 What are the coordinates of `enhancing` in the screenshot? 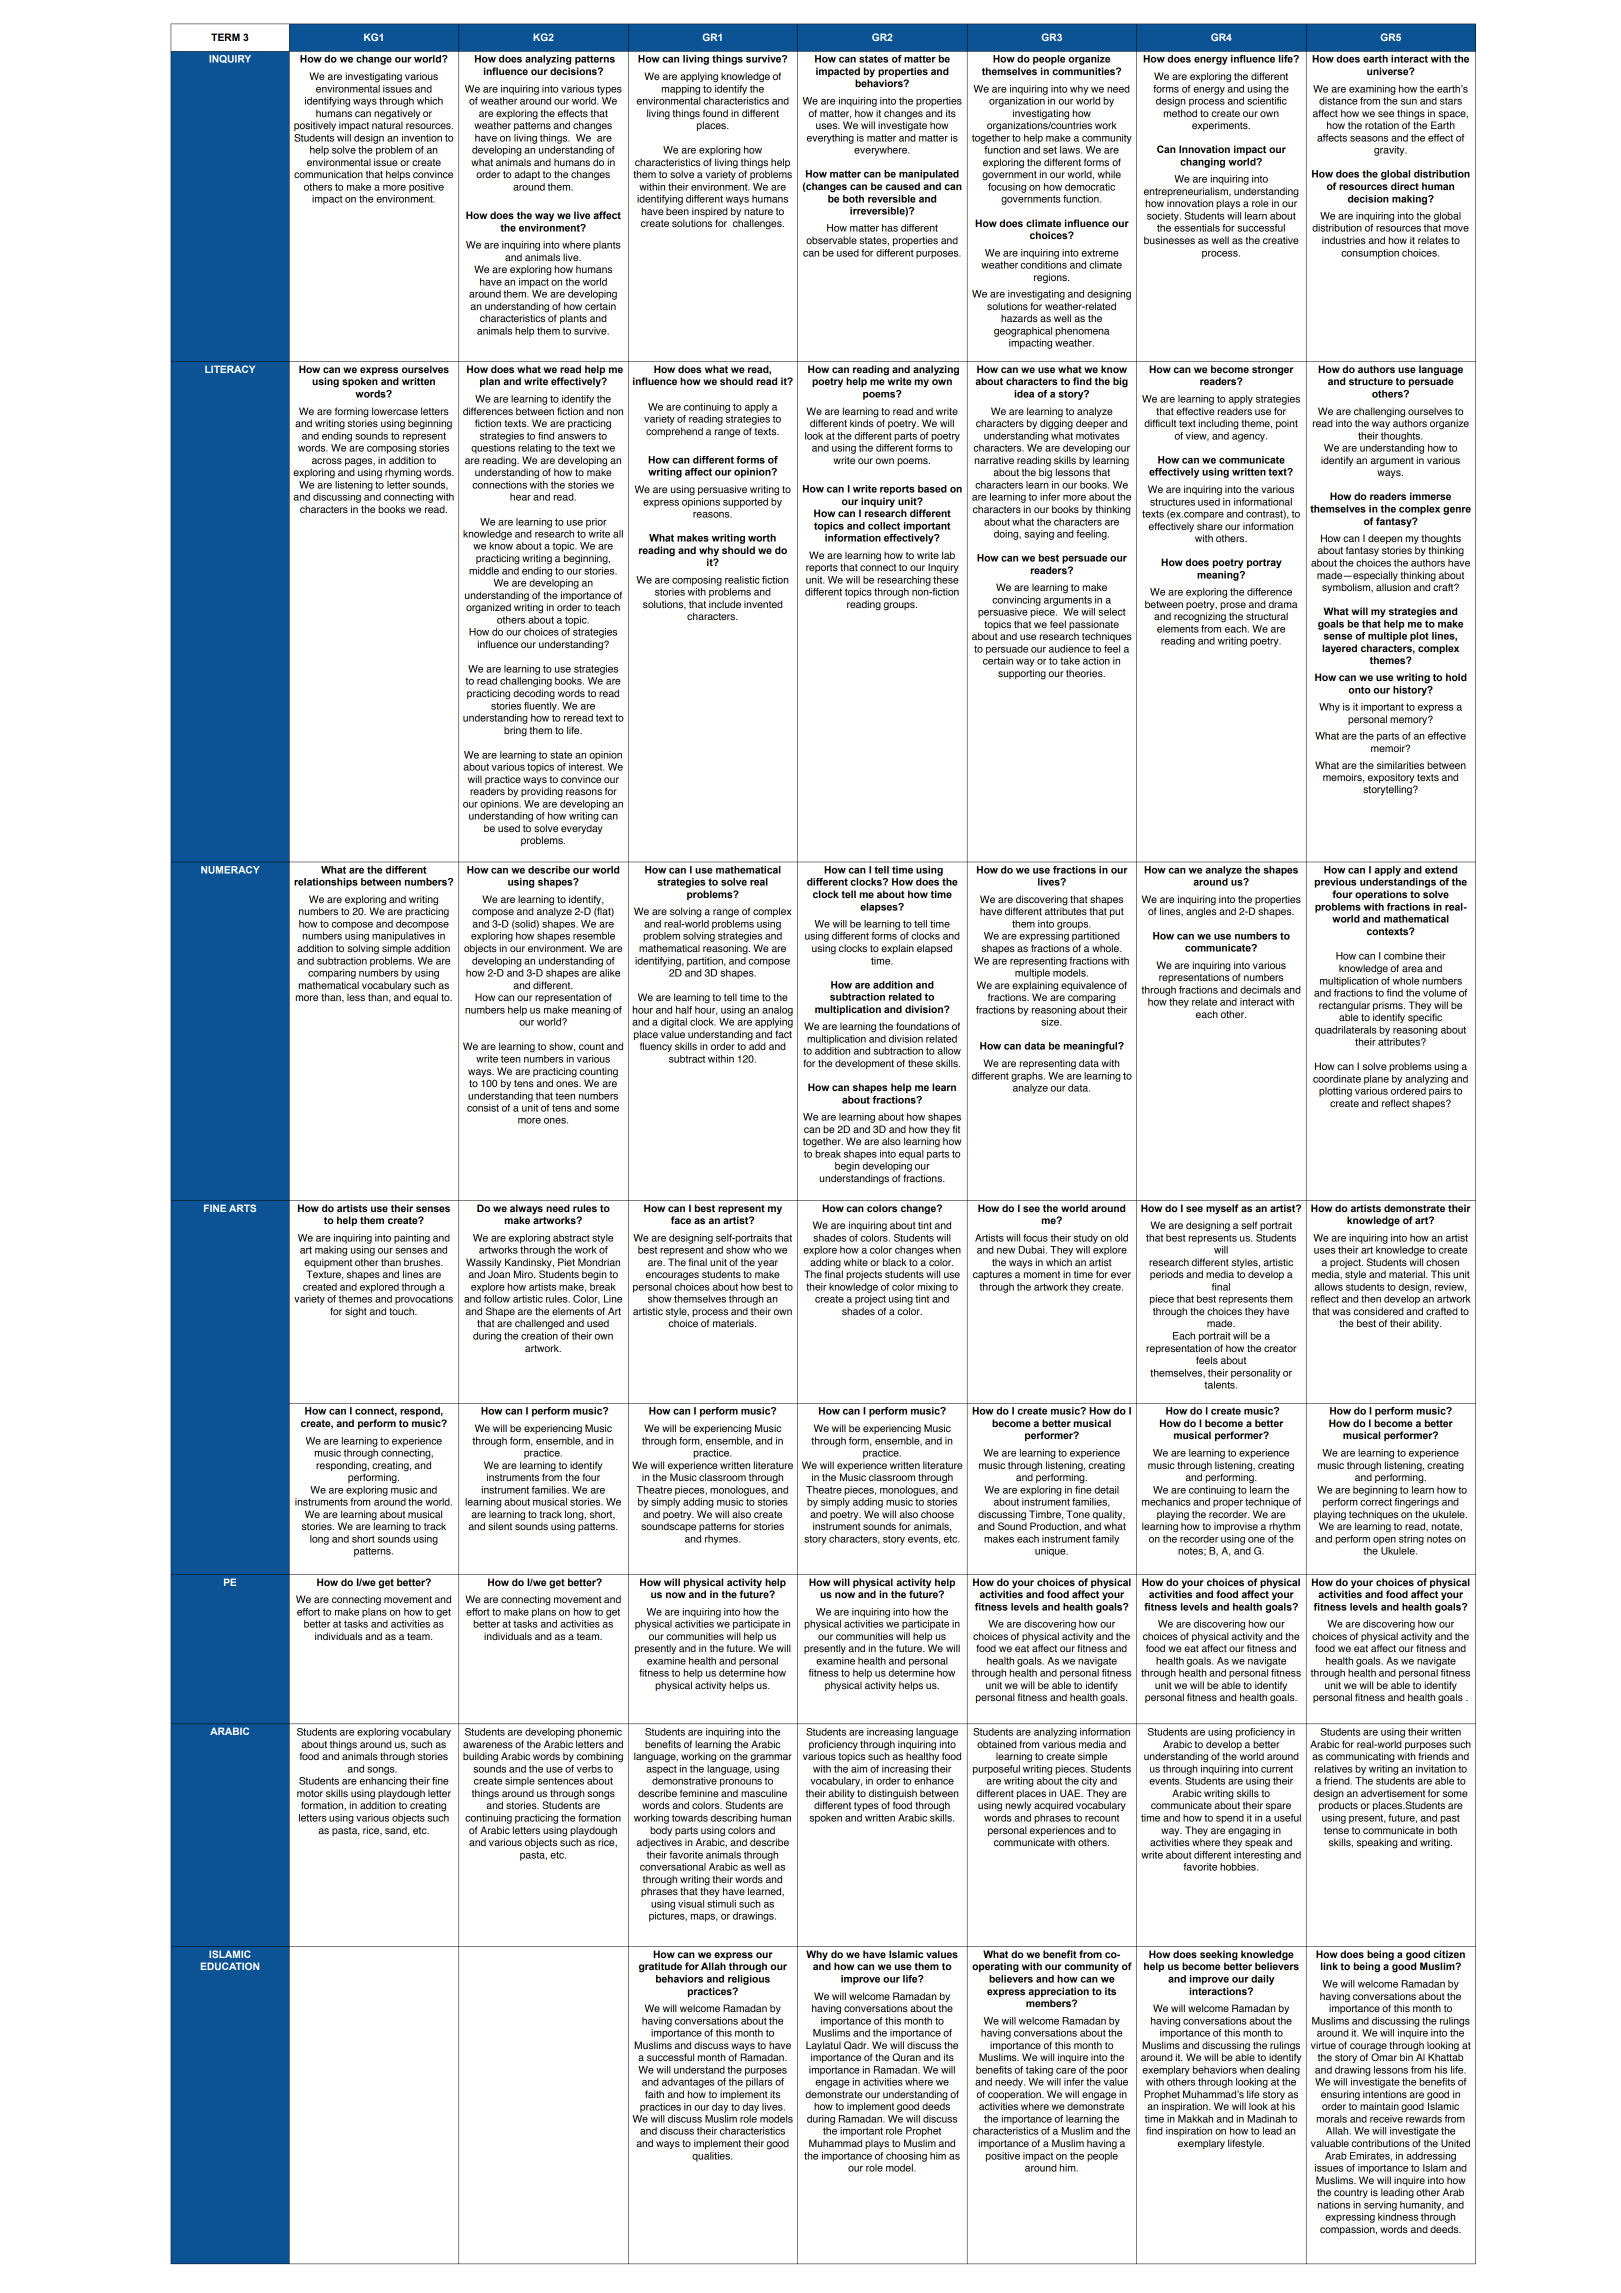 It's located at (383, 1782).
